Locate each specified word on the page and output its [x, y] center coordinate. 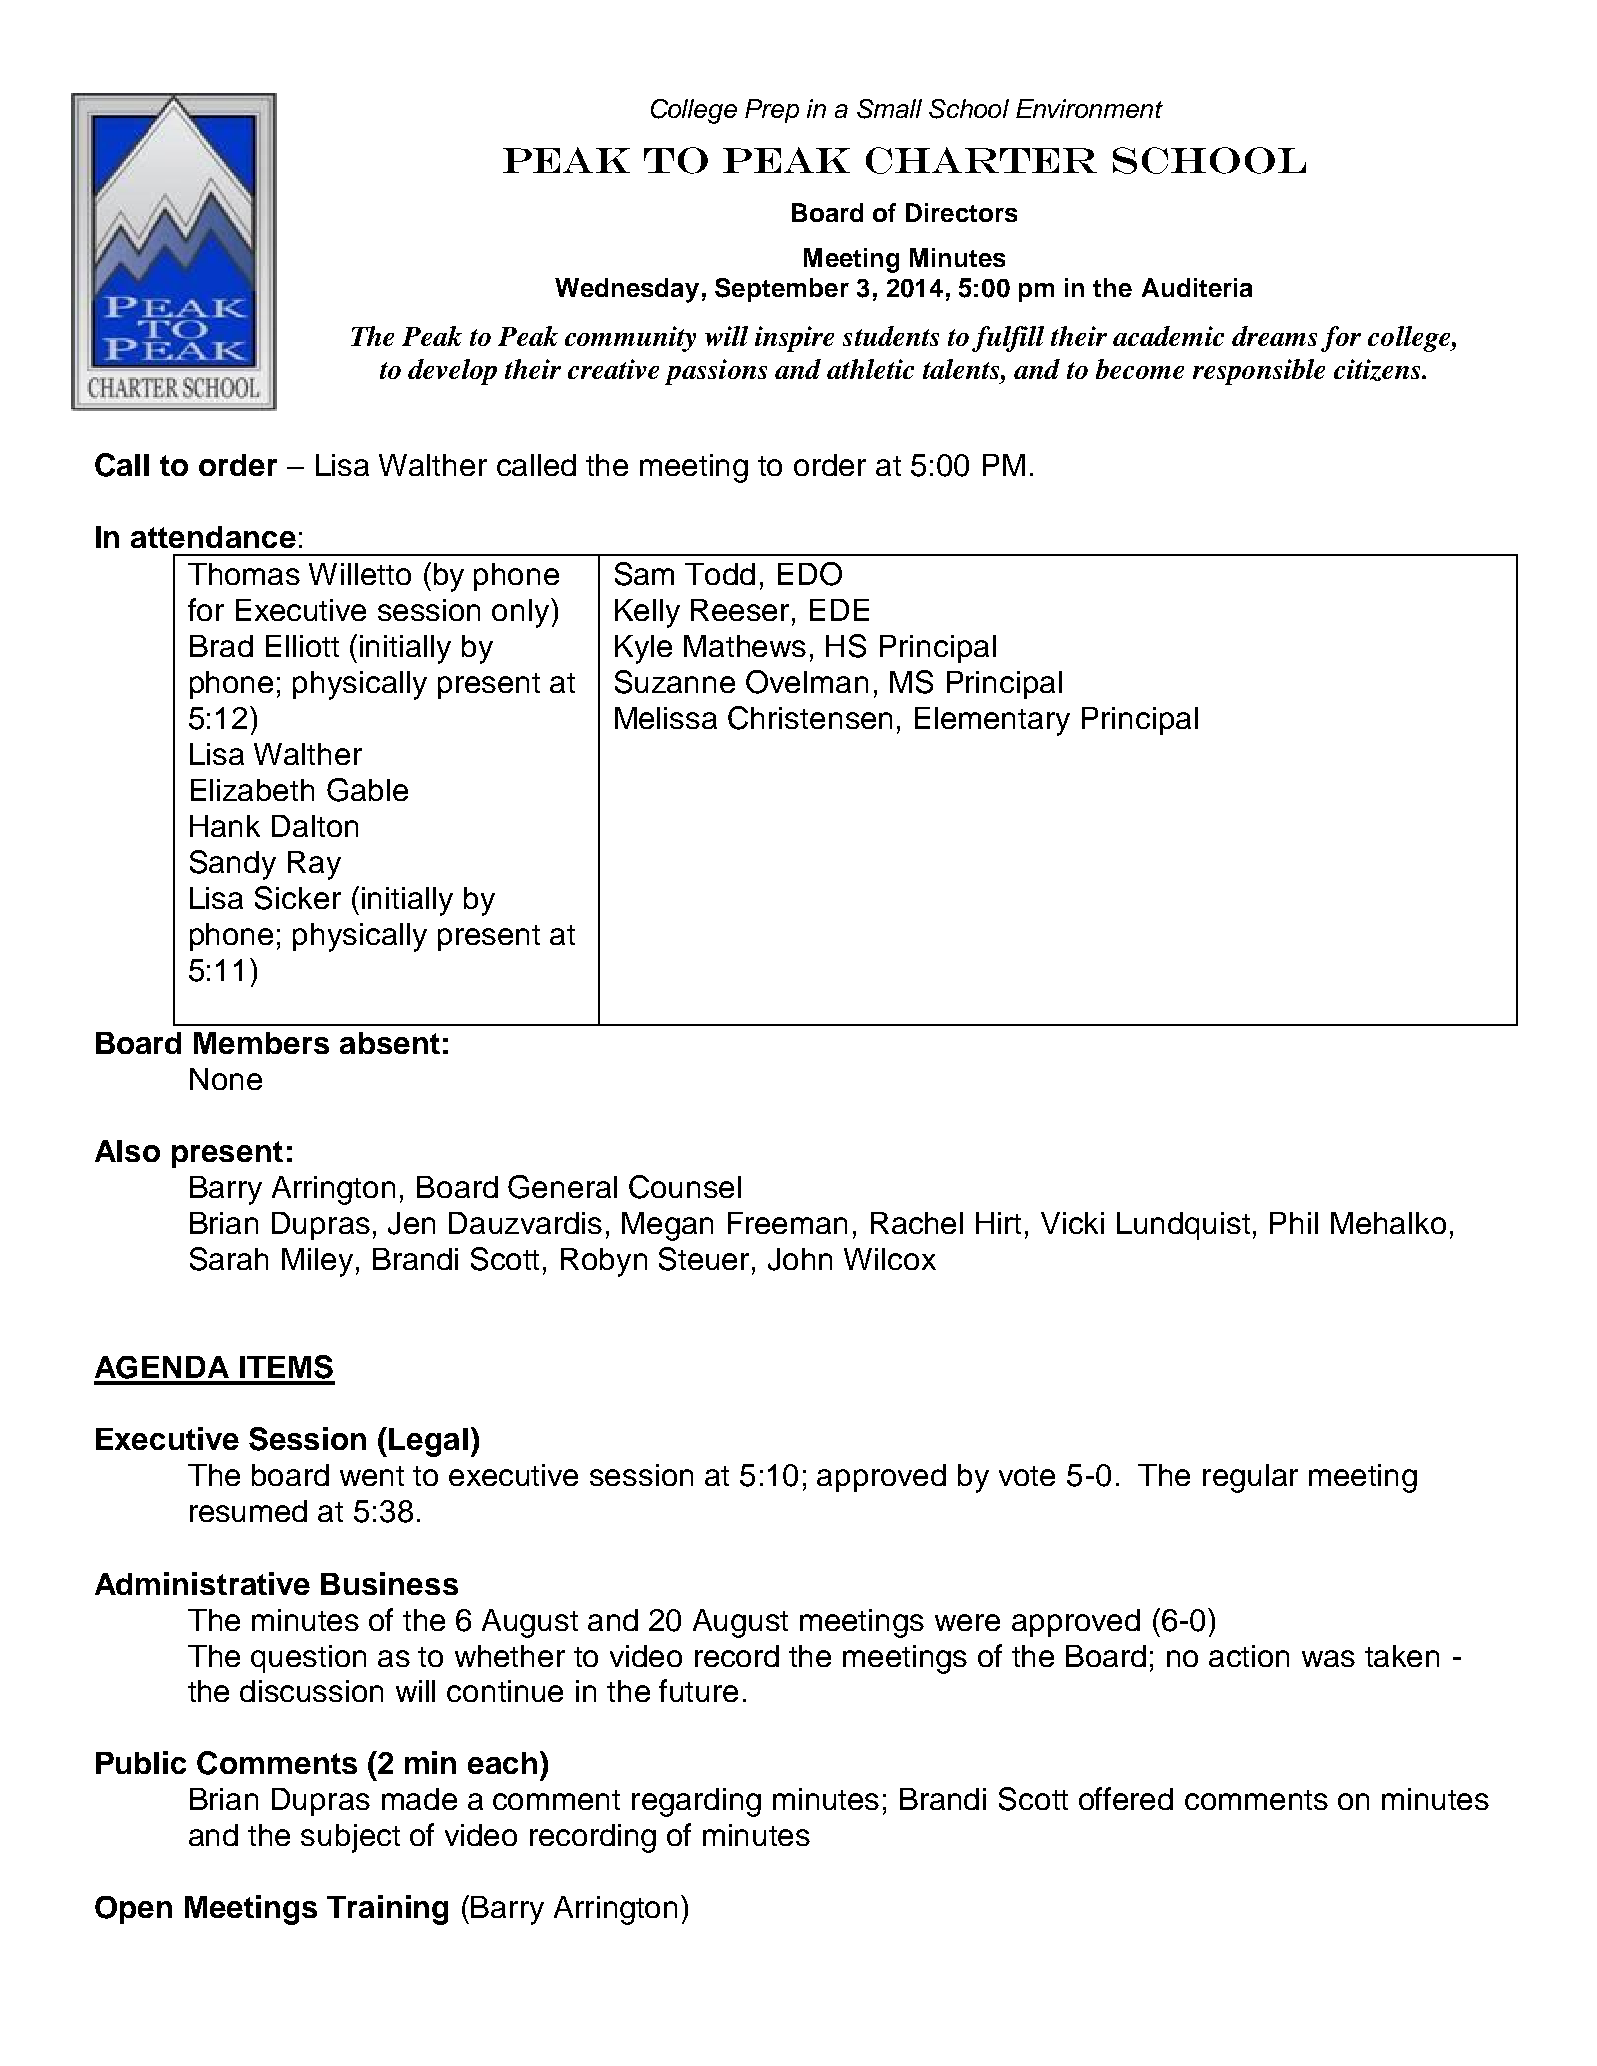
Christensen [810, 718]
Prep [772, 111]
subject [350, 1838]
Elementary [992, 721]
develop [452, 372]
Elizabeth [252, 790]
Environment [1089, 108]
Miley [317, 1262]
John [800, 1259]
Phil [1294, 1223]
